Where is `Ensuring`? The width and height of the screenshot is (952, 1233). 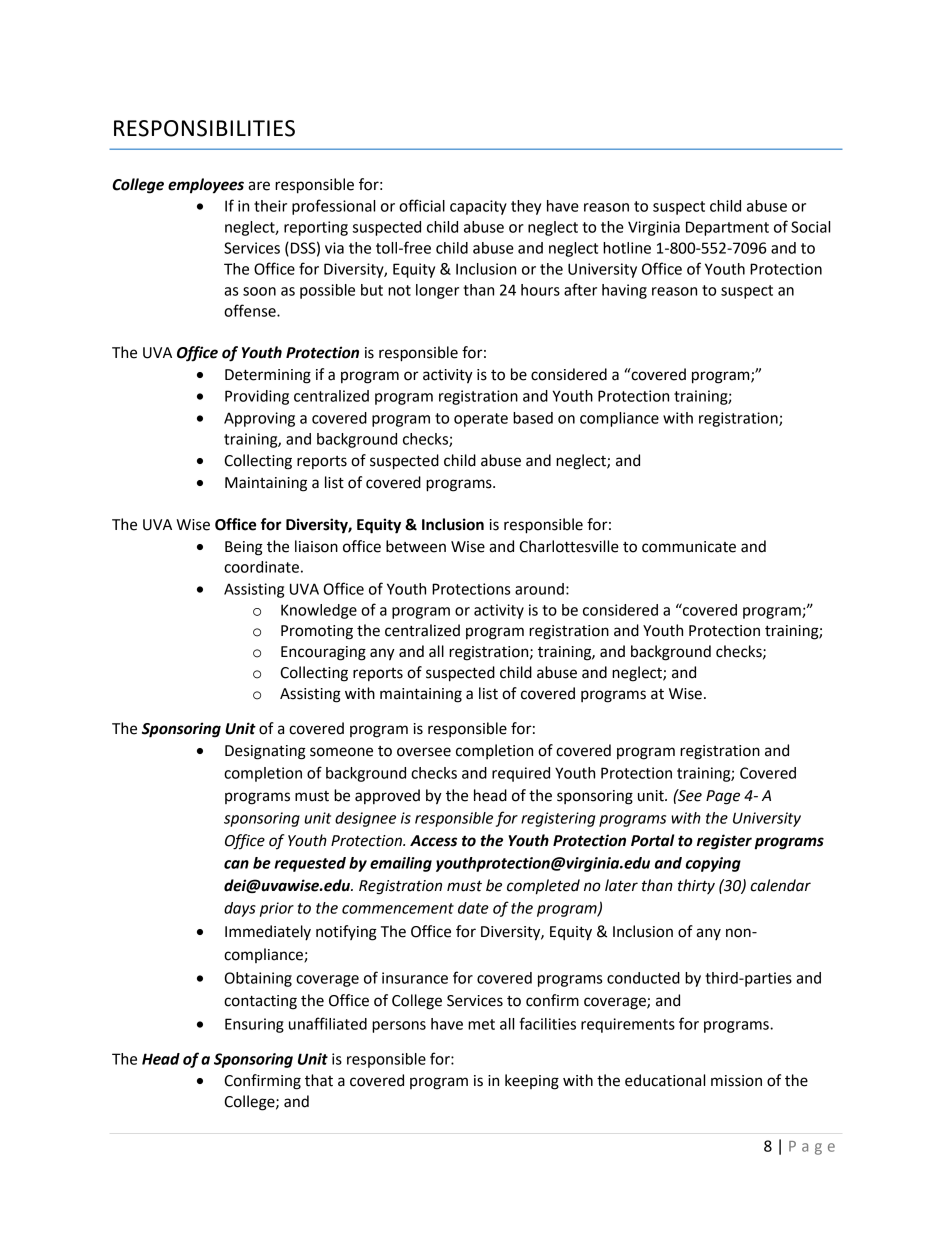 Ensuring is located at coordinates (254, 1025).
